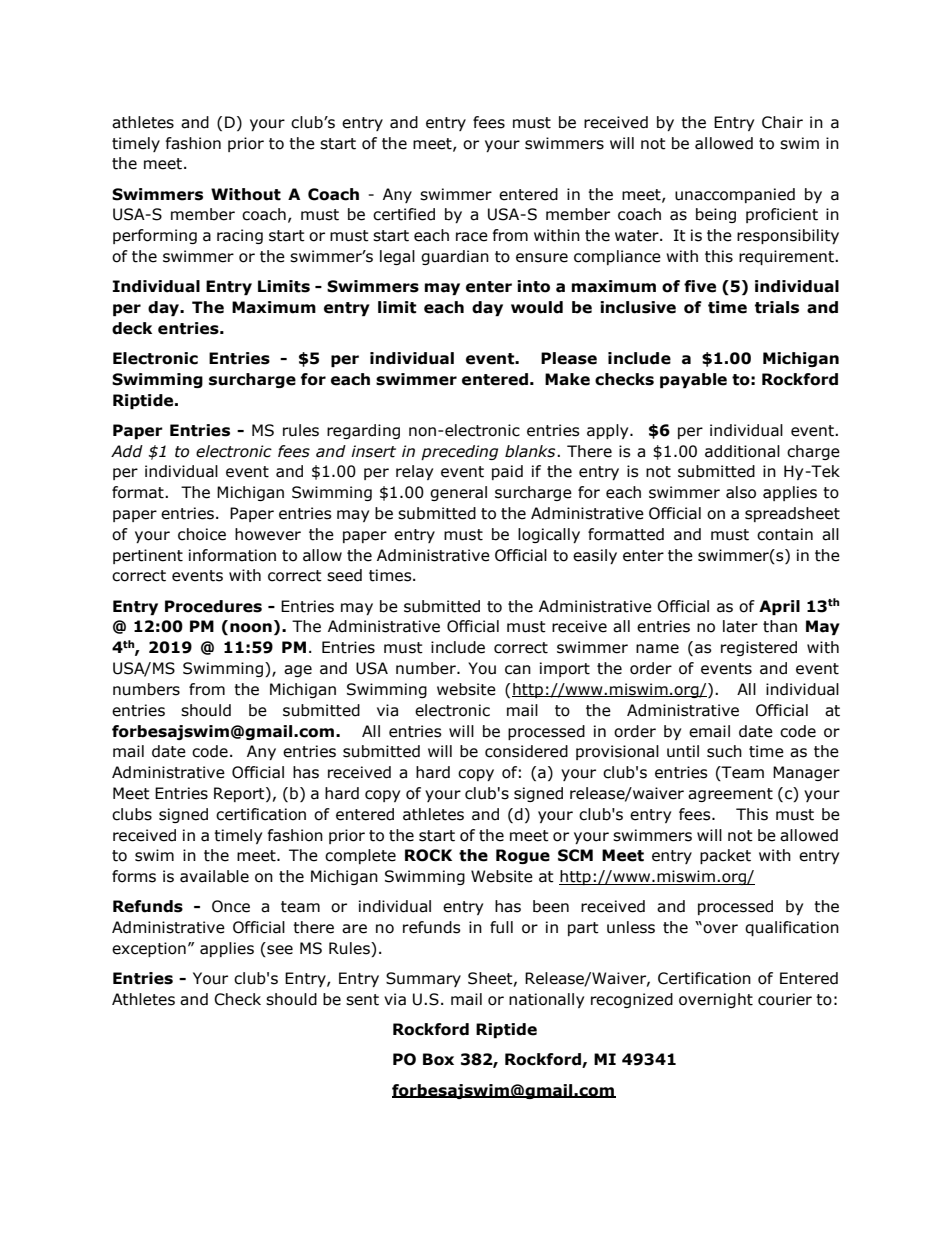  I want to click on certified, so click(404, 214).
